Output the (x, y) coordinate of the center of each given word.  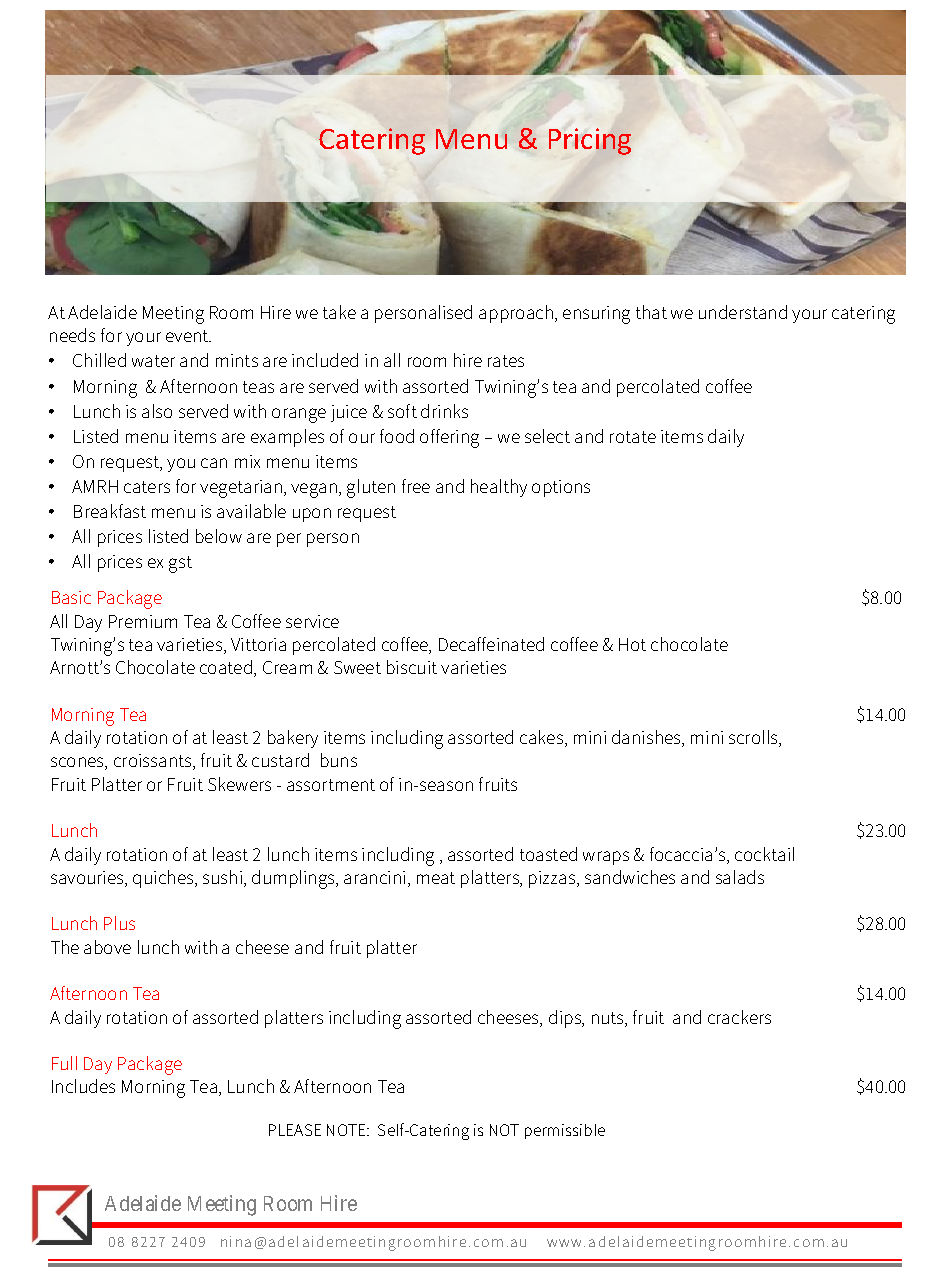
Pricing (590, 141)
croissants (154, 762)
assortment (331, 785)
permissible (565, 1131)
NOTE (347, 1130)
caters (147, 487)
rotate (633, 437)
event (188, 336)
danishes (647, 738)
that (651, 312)
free (416, 486)
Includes (83, 1086)
